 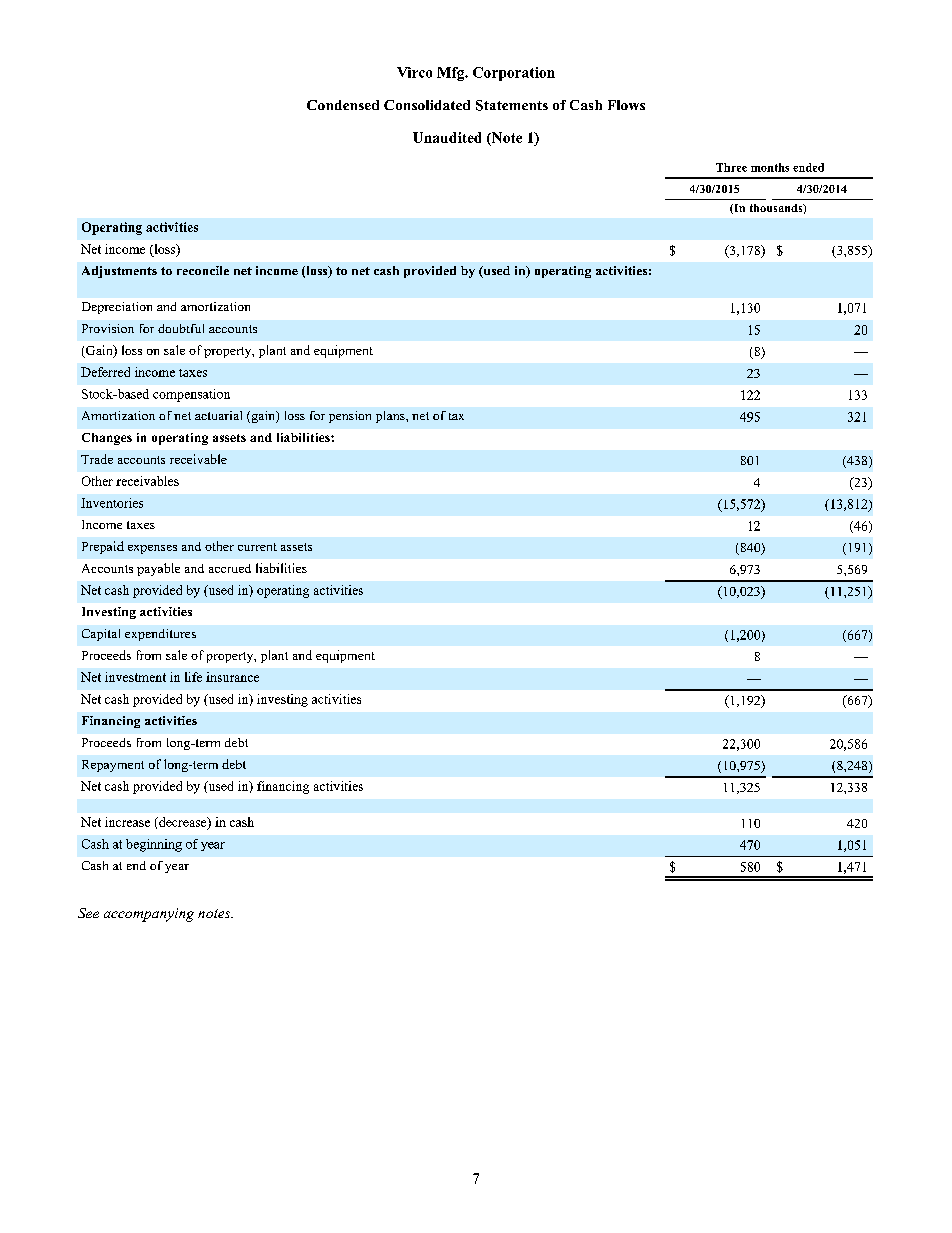 I want to click on Flows, so click(x=626, y=105).
